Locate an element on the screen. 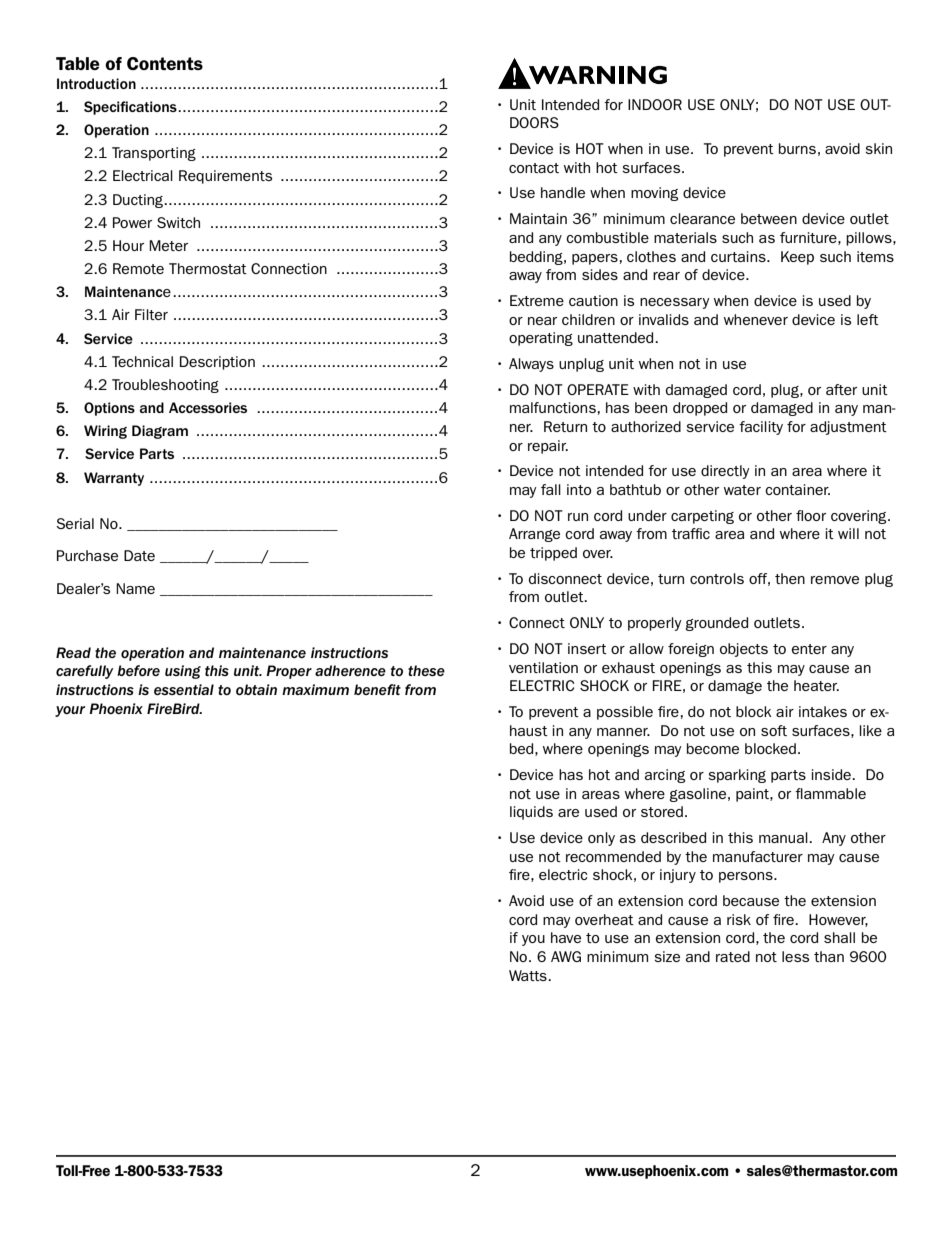  Arrange is located at coordinates (534, 535).
